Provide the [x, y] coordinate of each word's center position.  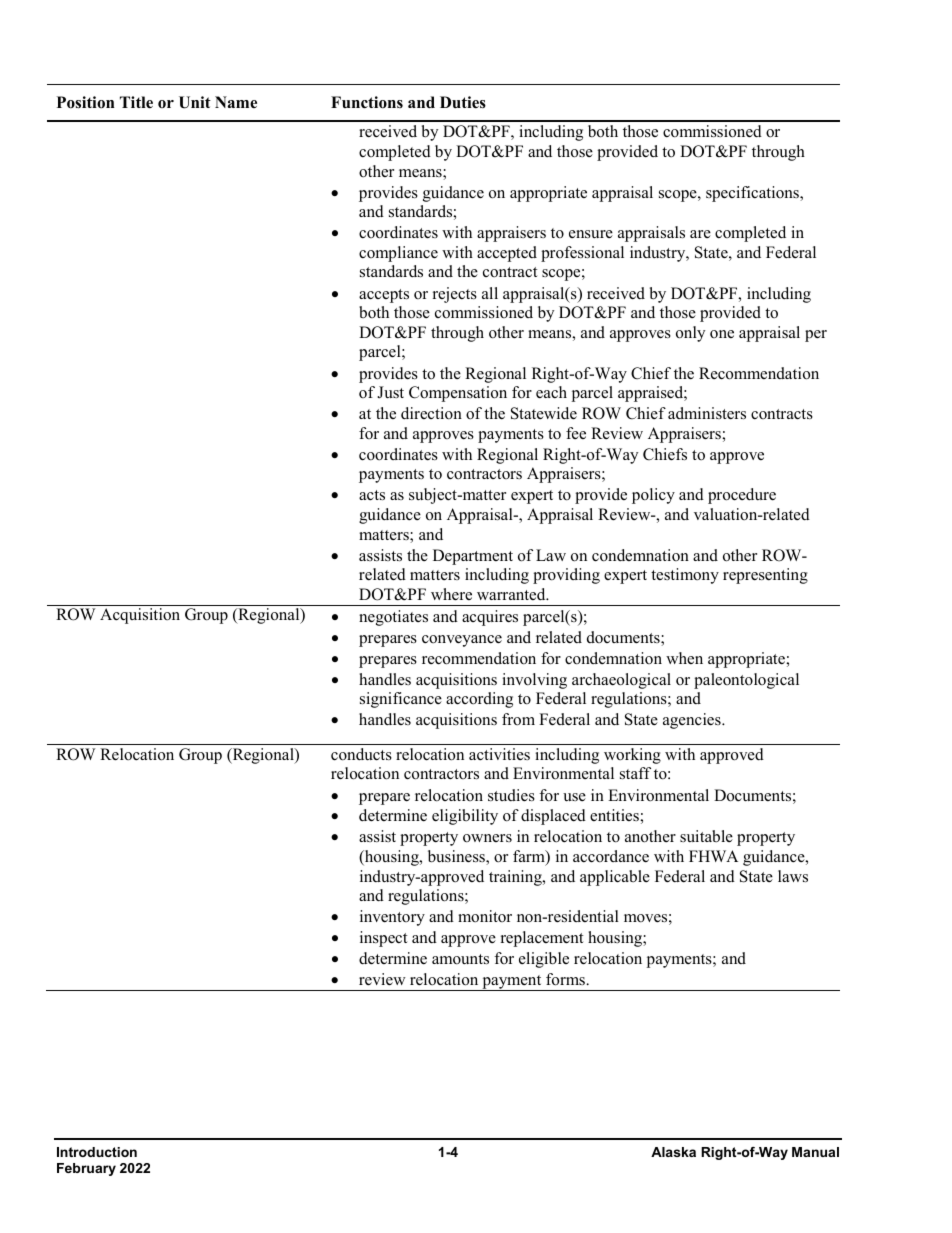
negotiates [393, 618]
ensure [591, 234]
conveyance [462, 641]
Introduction [97, 1152]
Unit [195, 102]
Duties [463, 102]
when [684, 658]
